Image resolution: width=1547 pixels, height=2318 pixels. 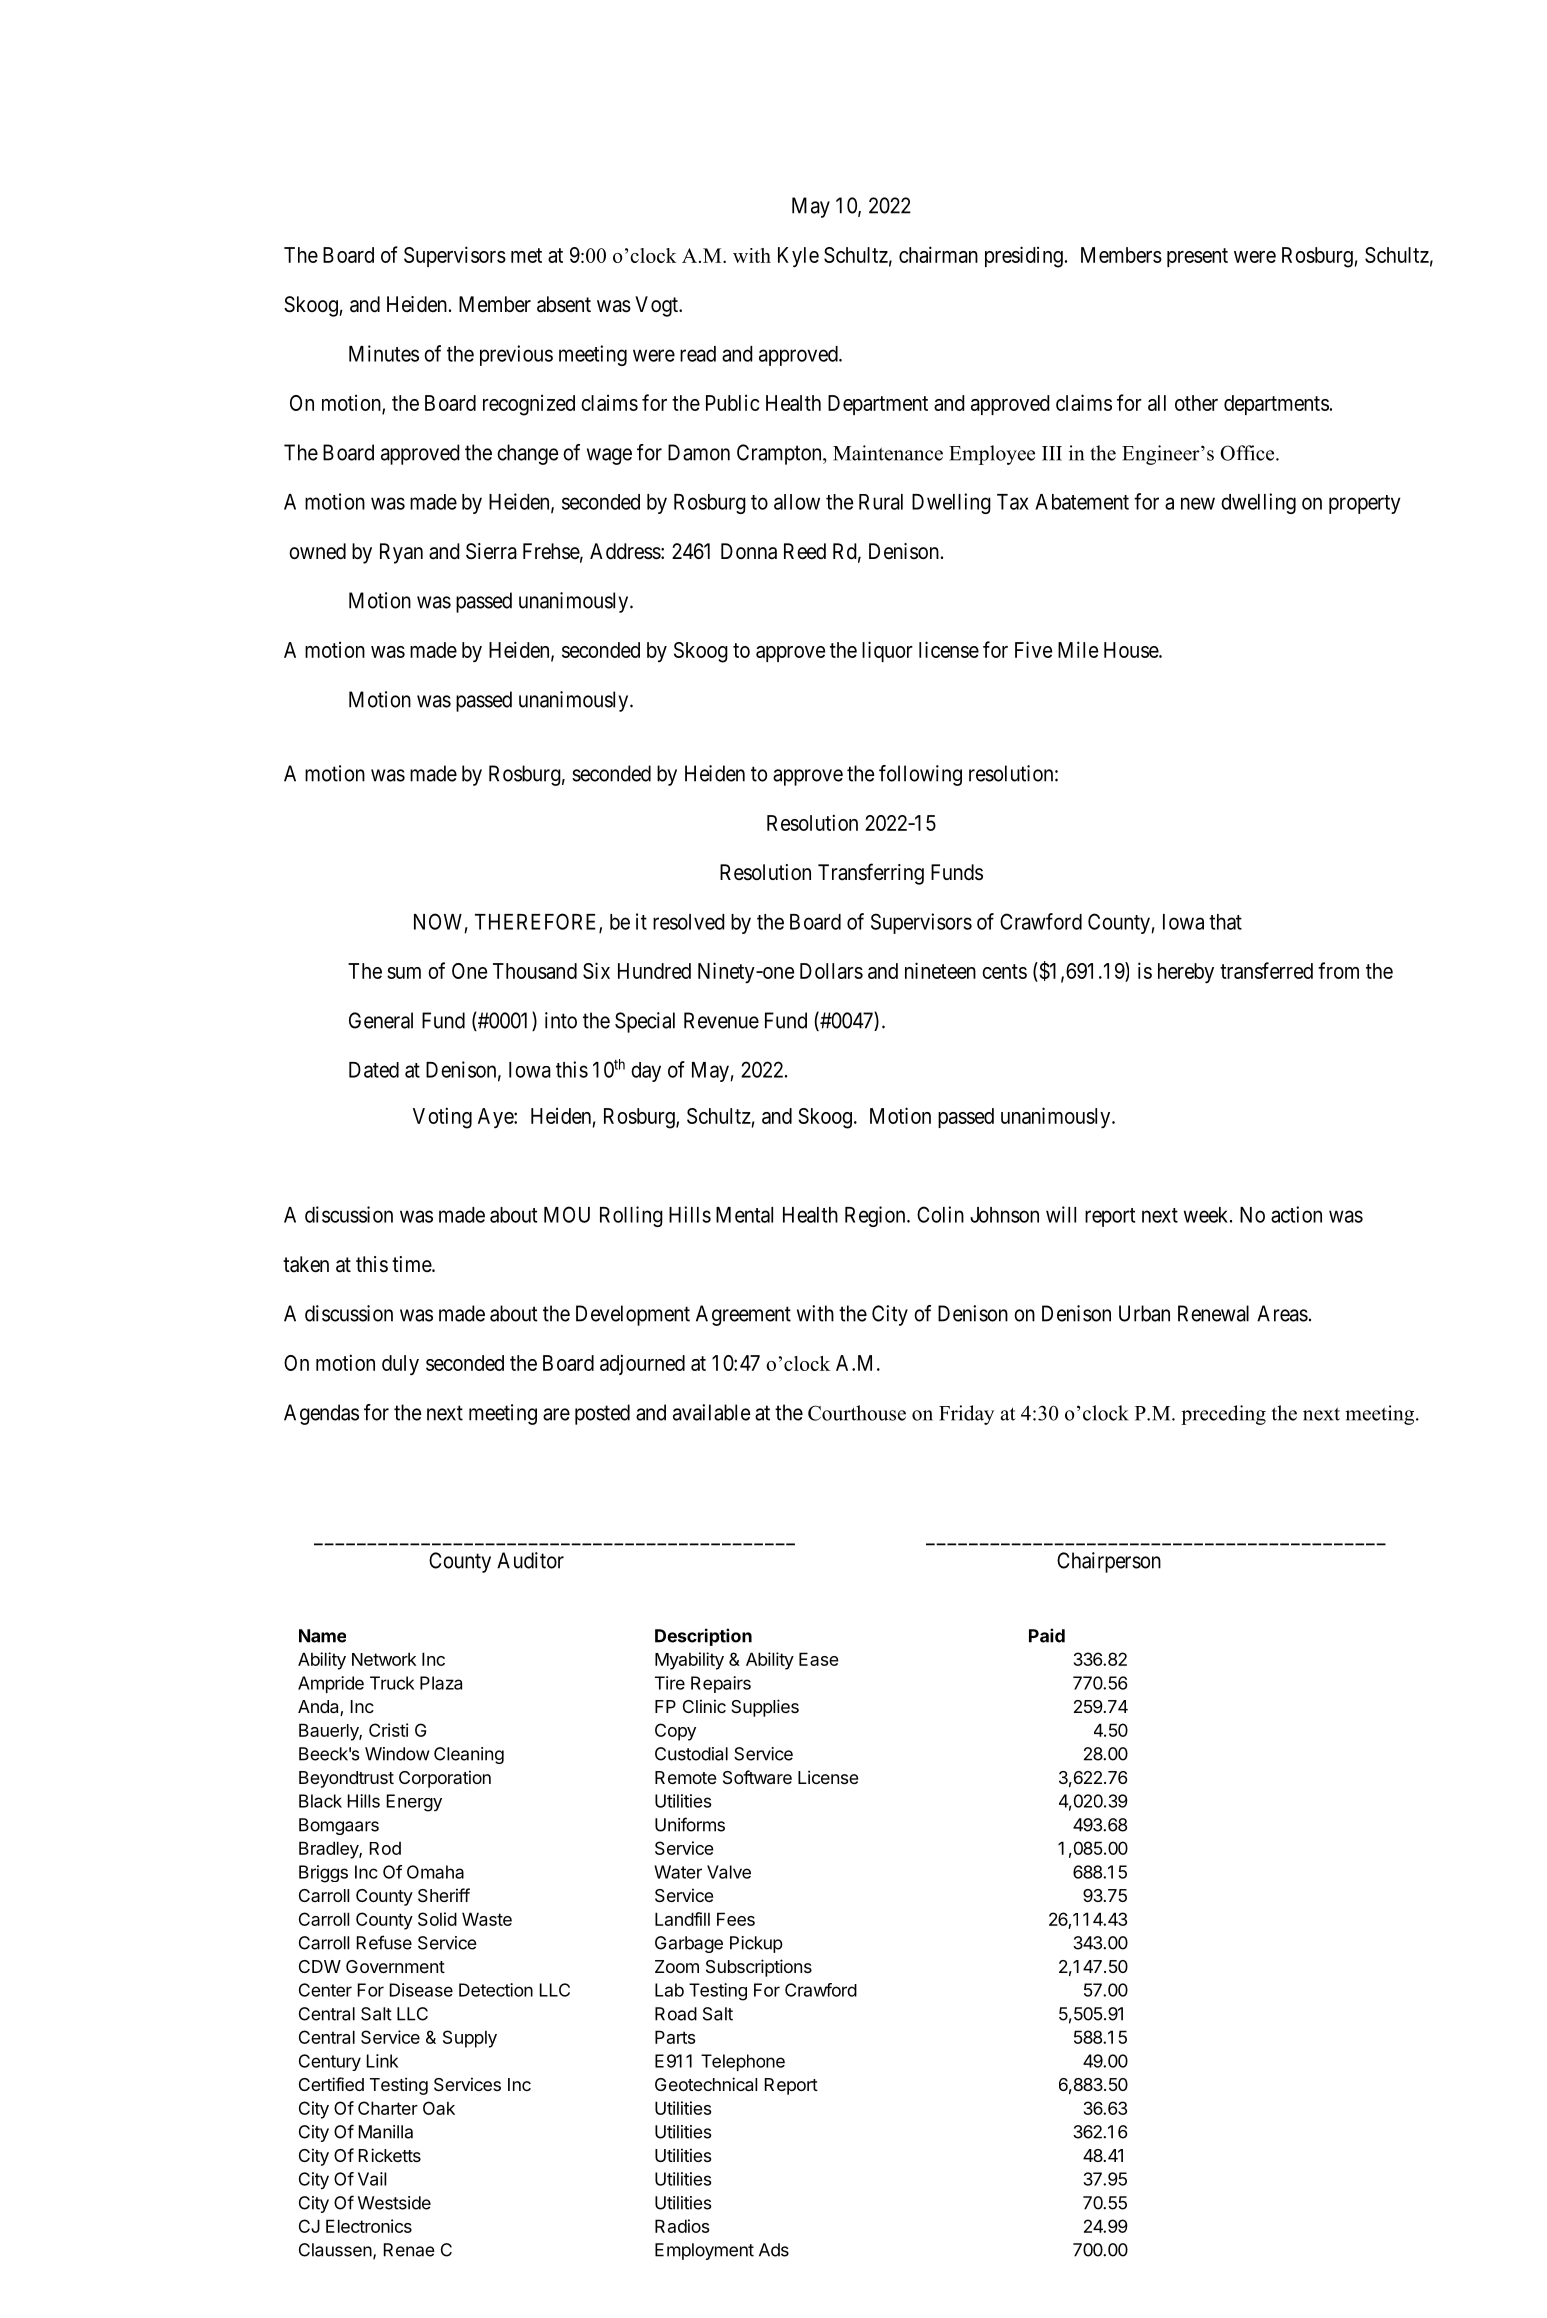 What do you see at coordinates (1207, 1215) in the document?
I see `week` at bounding box center [1207, 1215].
